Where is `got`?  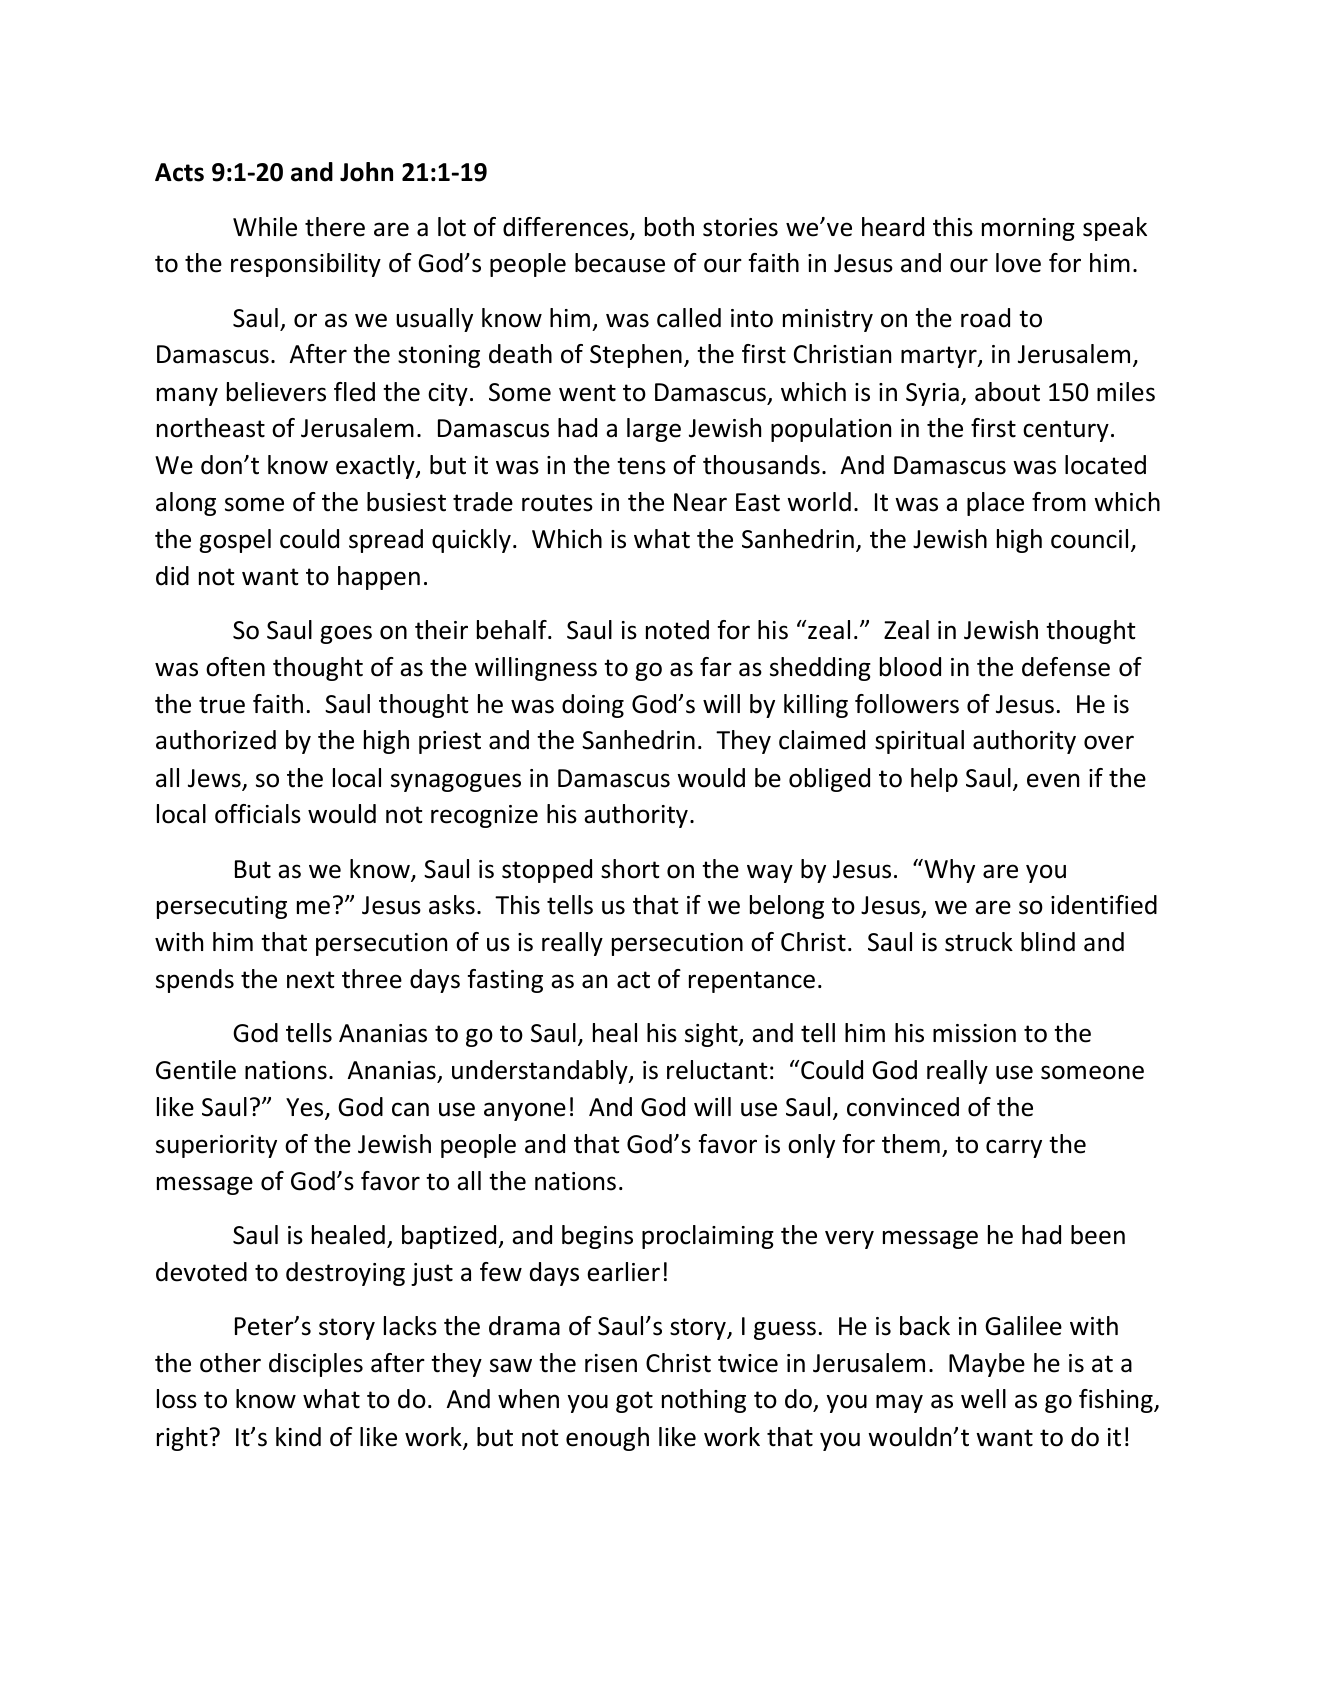 got is located at coordinates (634, 1402).
